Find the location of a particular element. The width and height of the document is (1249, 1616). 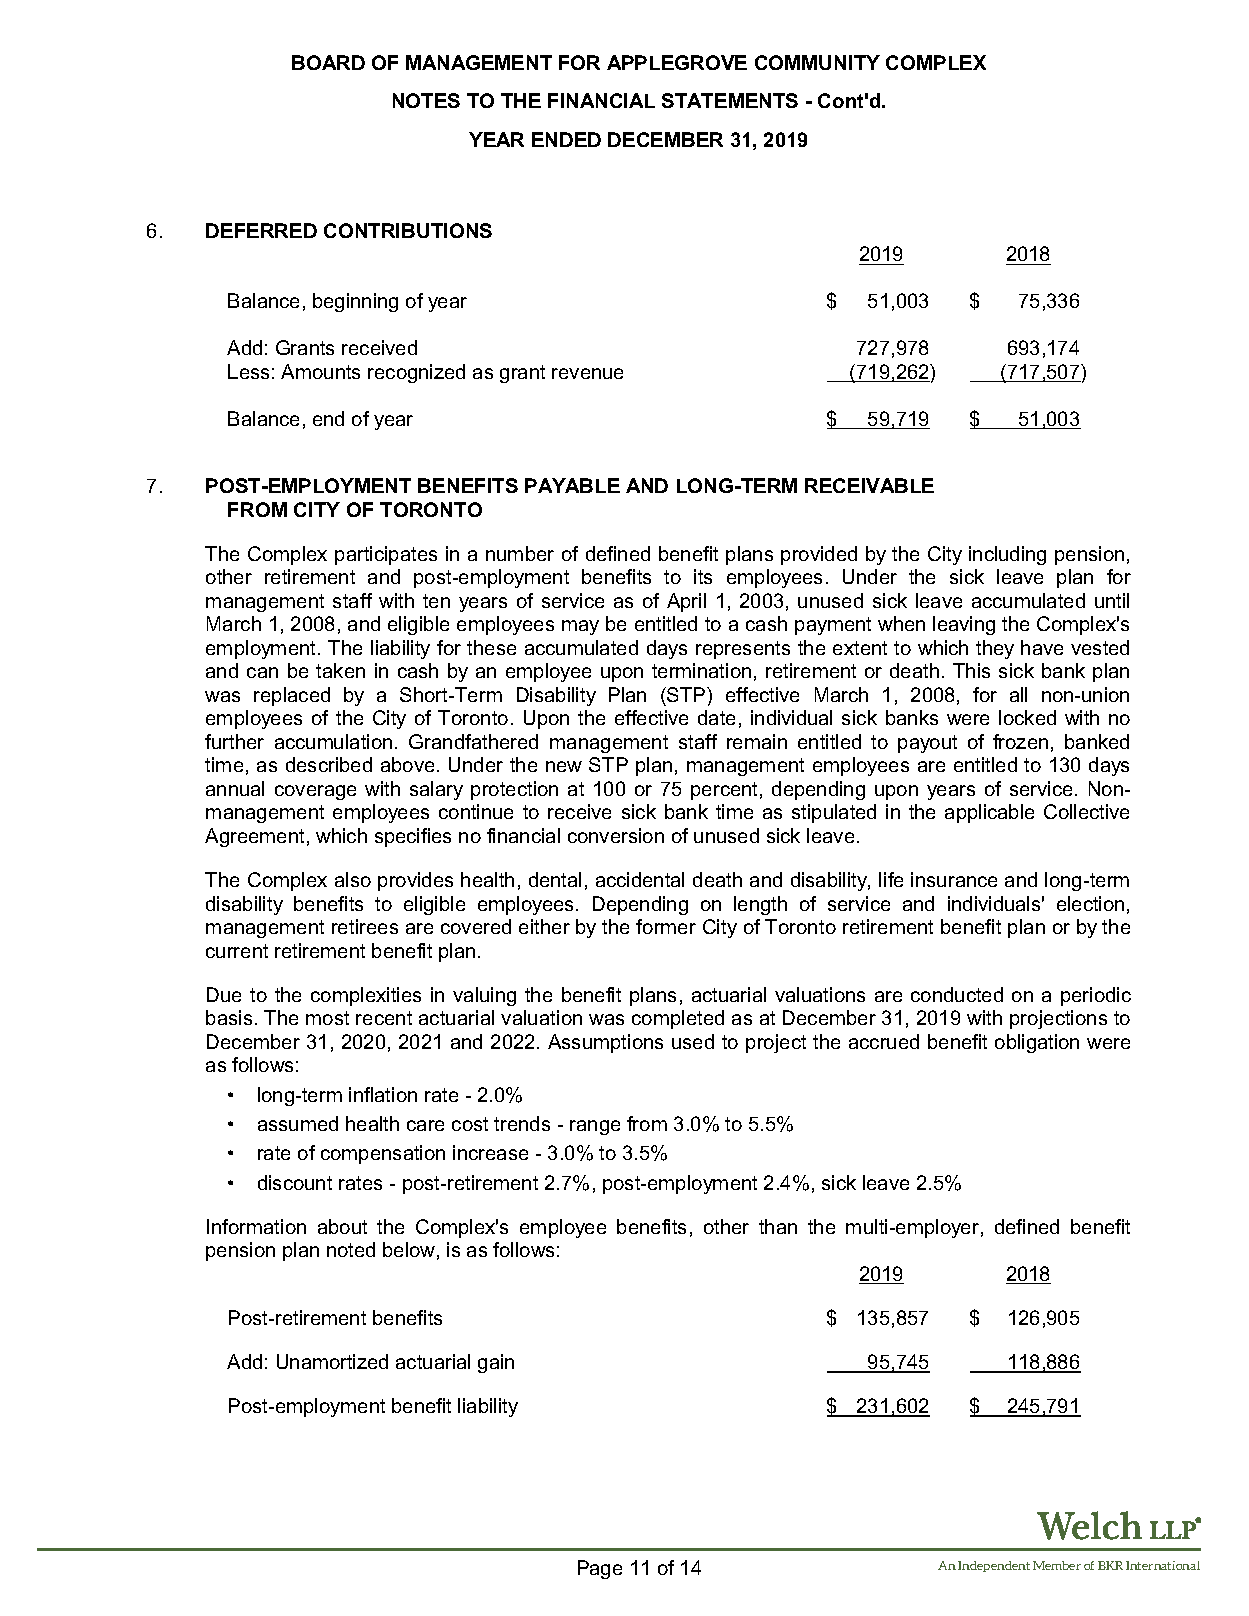

Member is located at coordinates (1057, 1565).
